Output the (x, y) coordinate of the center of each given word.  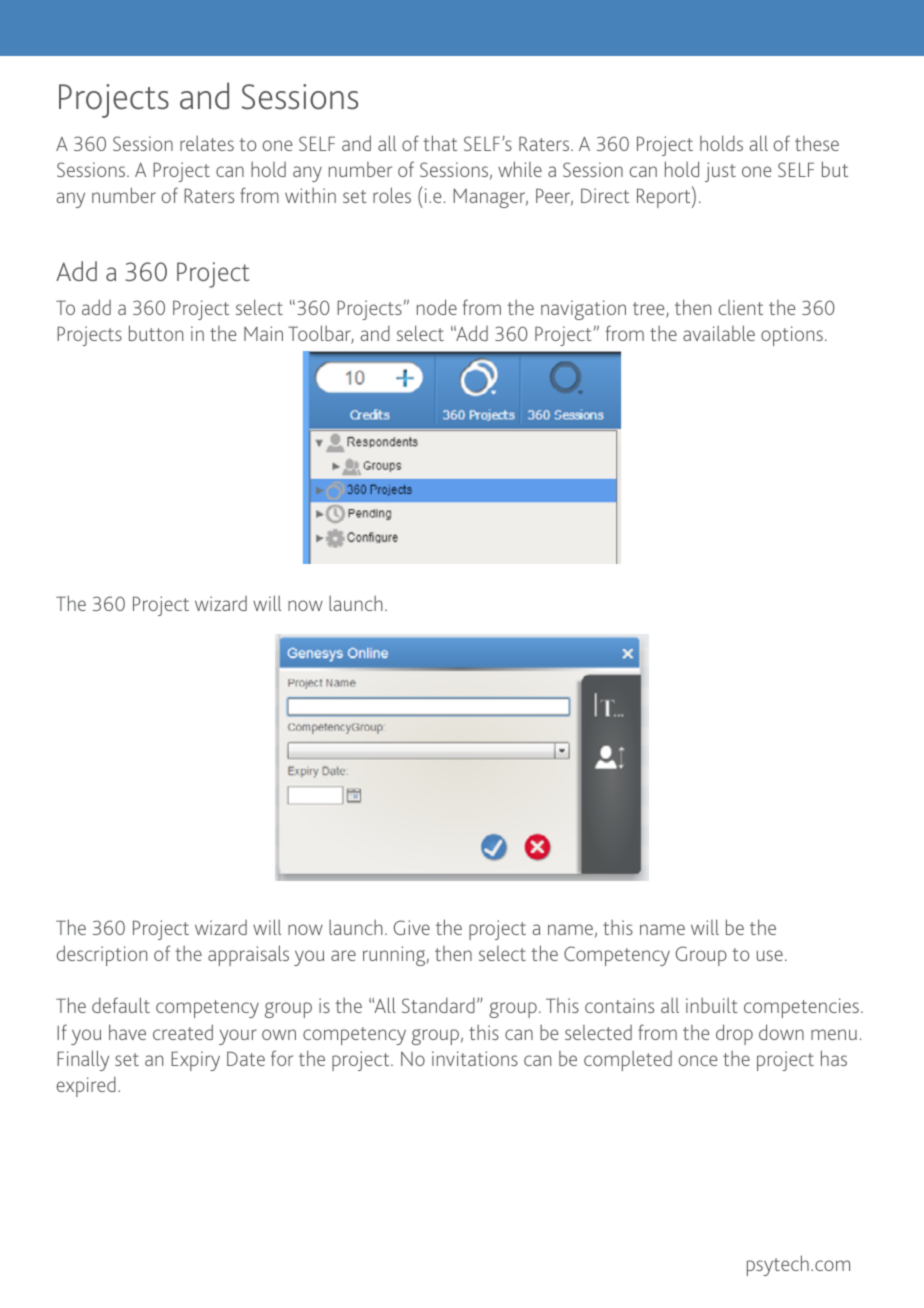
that (440, 143)
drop (734, 1034)
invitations (475, 1058)
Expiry (195, 1061)
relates (207, 143)
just (720, 172)
